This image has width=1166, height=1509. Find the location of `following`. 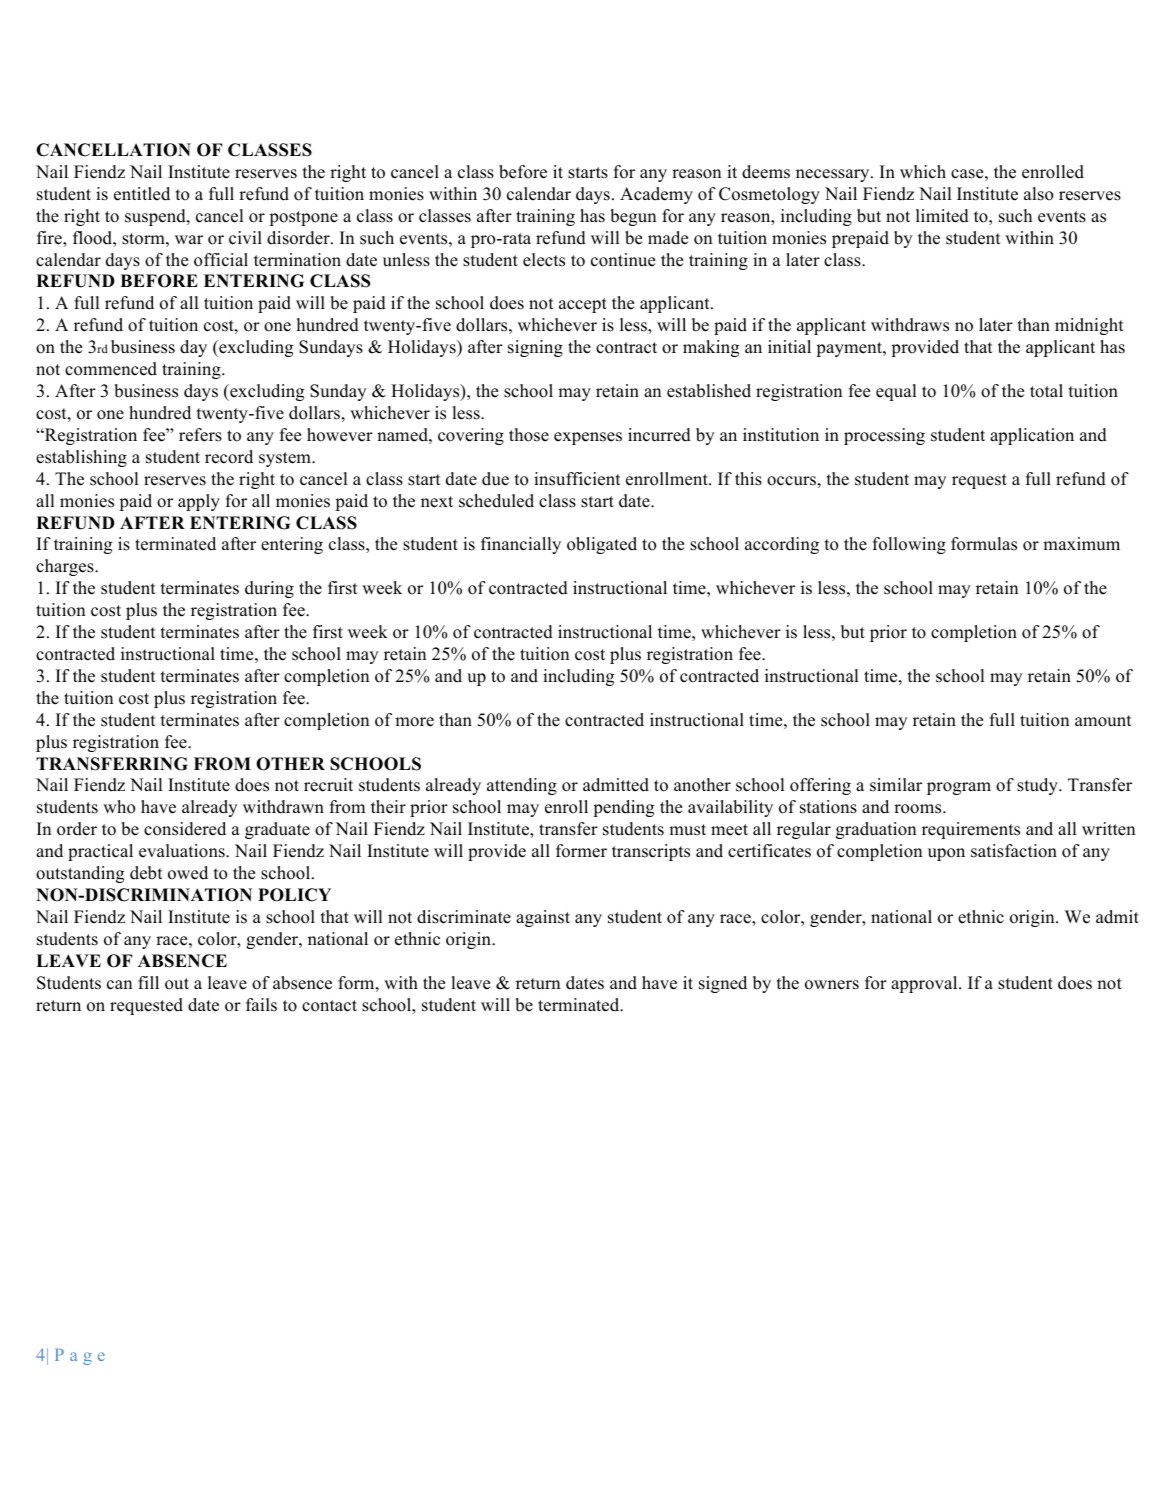

following is located at coordinates (909, 545).
